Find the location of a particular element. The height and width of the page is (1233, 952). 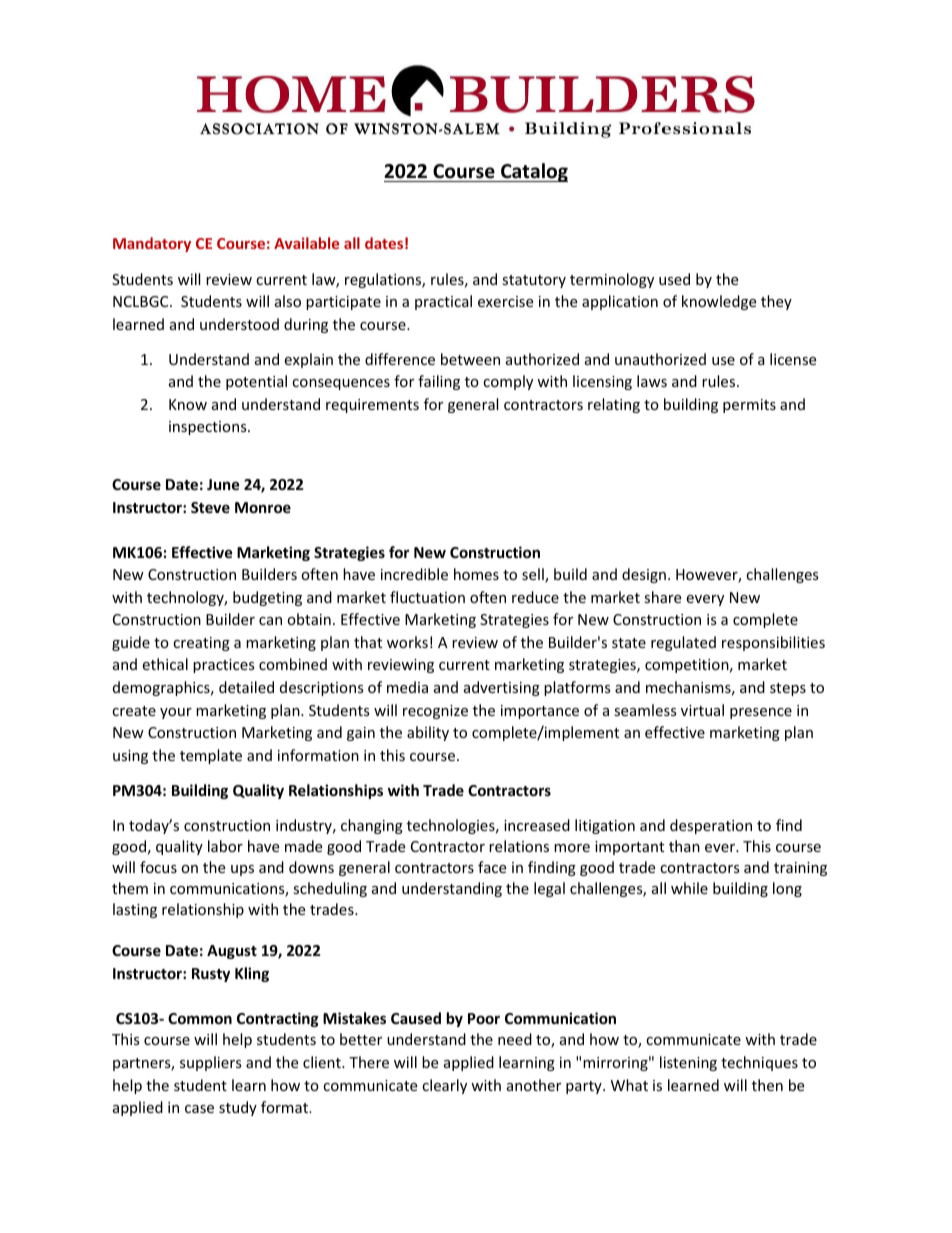

clearly is located at coordinates (444, 1086).
